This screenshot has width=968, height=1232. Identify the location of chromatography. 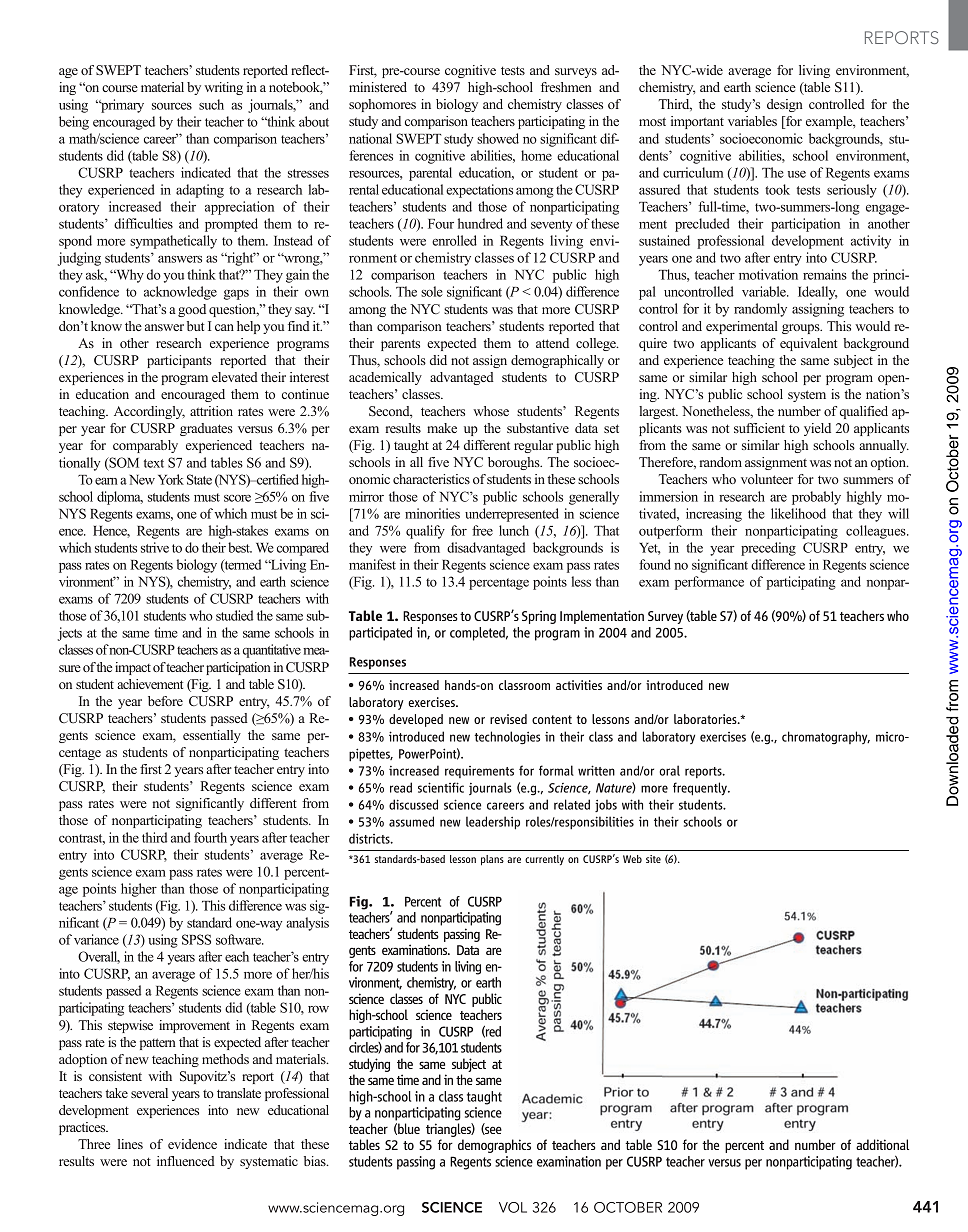
(826, 738).
